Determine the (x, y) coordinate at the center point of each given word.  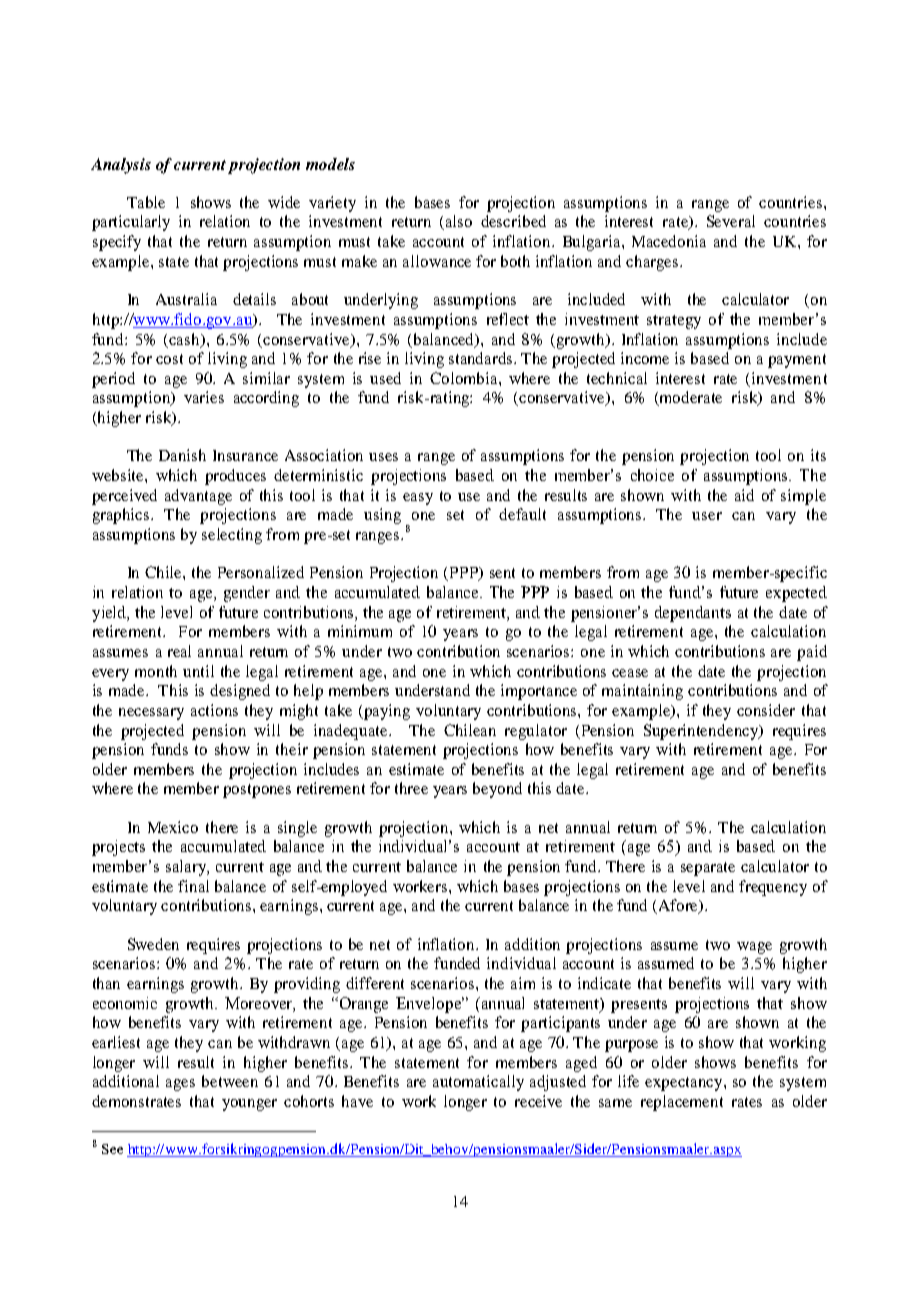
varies (204, 397)
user (707, 516)
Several (731, 221)
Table (146, 202)
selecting (232, 536)
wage (754, 948)
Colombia (465, 378)
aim (523, 983)
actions (214, 710)
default (522, 514)
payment (797, 361)
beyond (497, 790)
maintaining (642, 692)
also (459, 221)
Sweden (153, 944)
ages (180, 1085)
